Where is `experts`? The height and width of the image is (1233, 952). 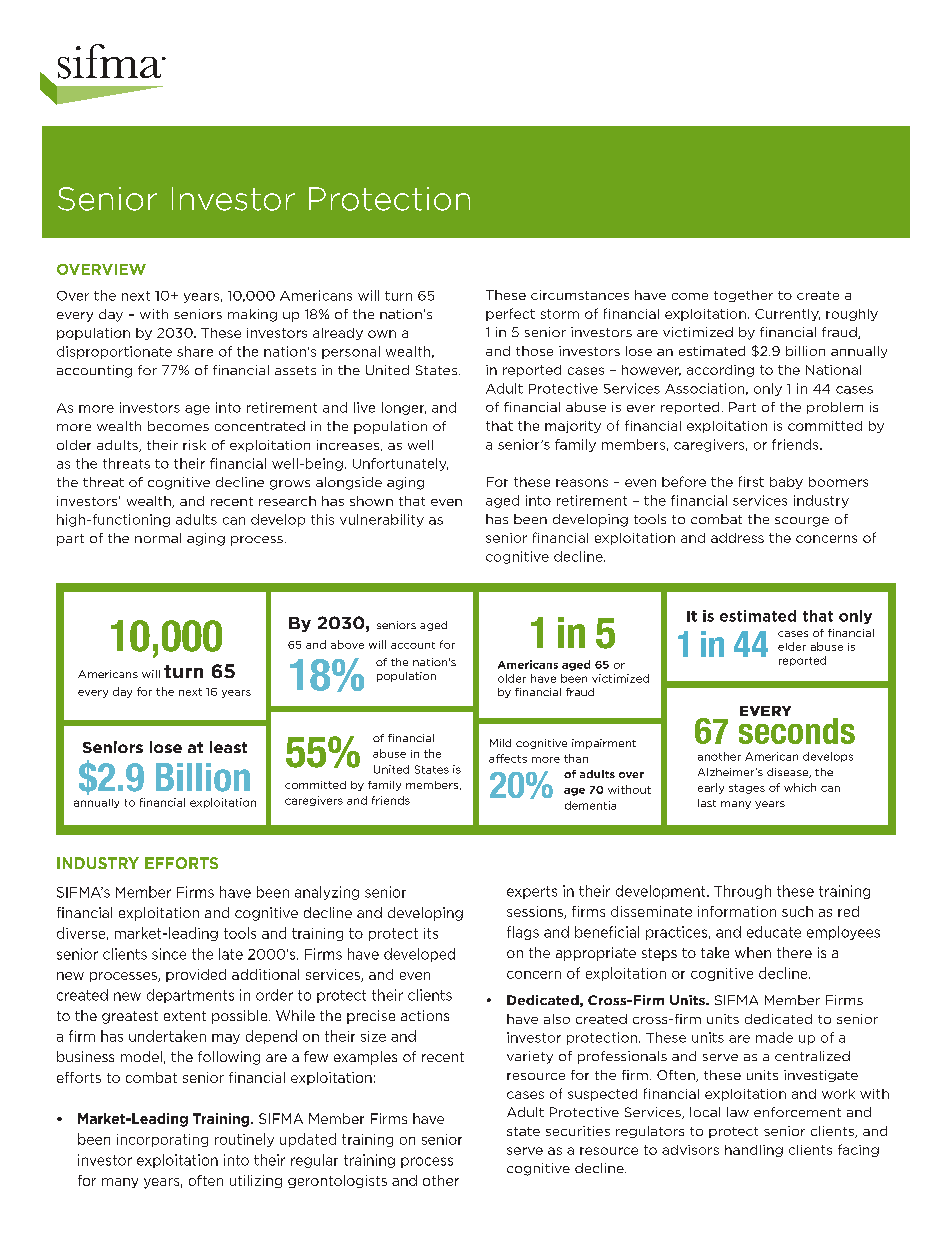 experts is located at coordinates (532, 892).
